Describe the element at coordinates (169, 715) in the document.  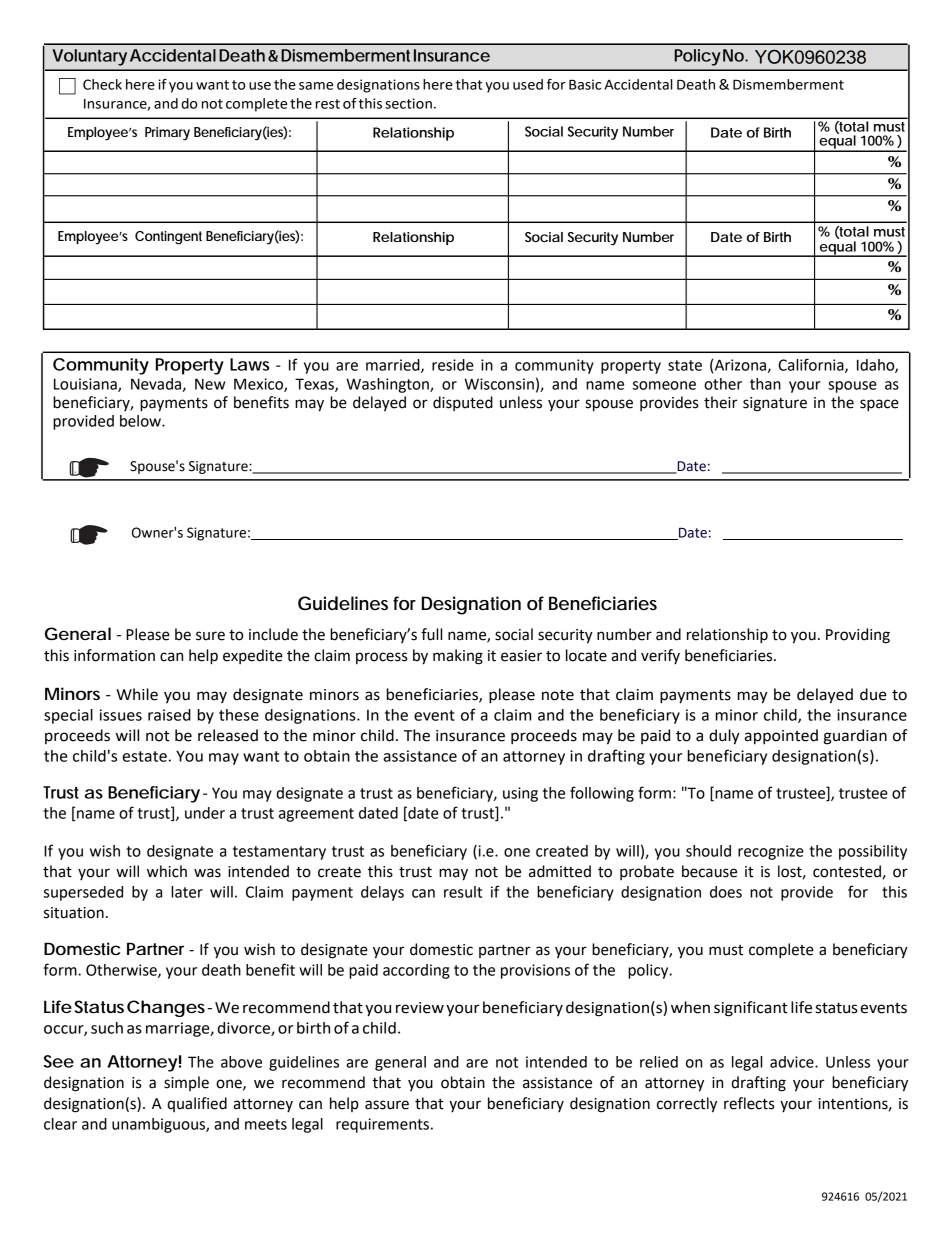
I see `raised` at that location.
